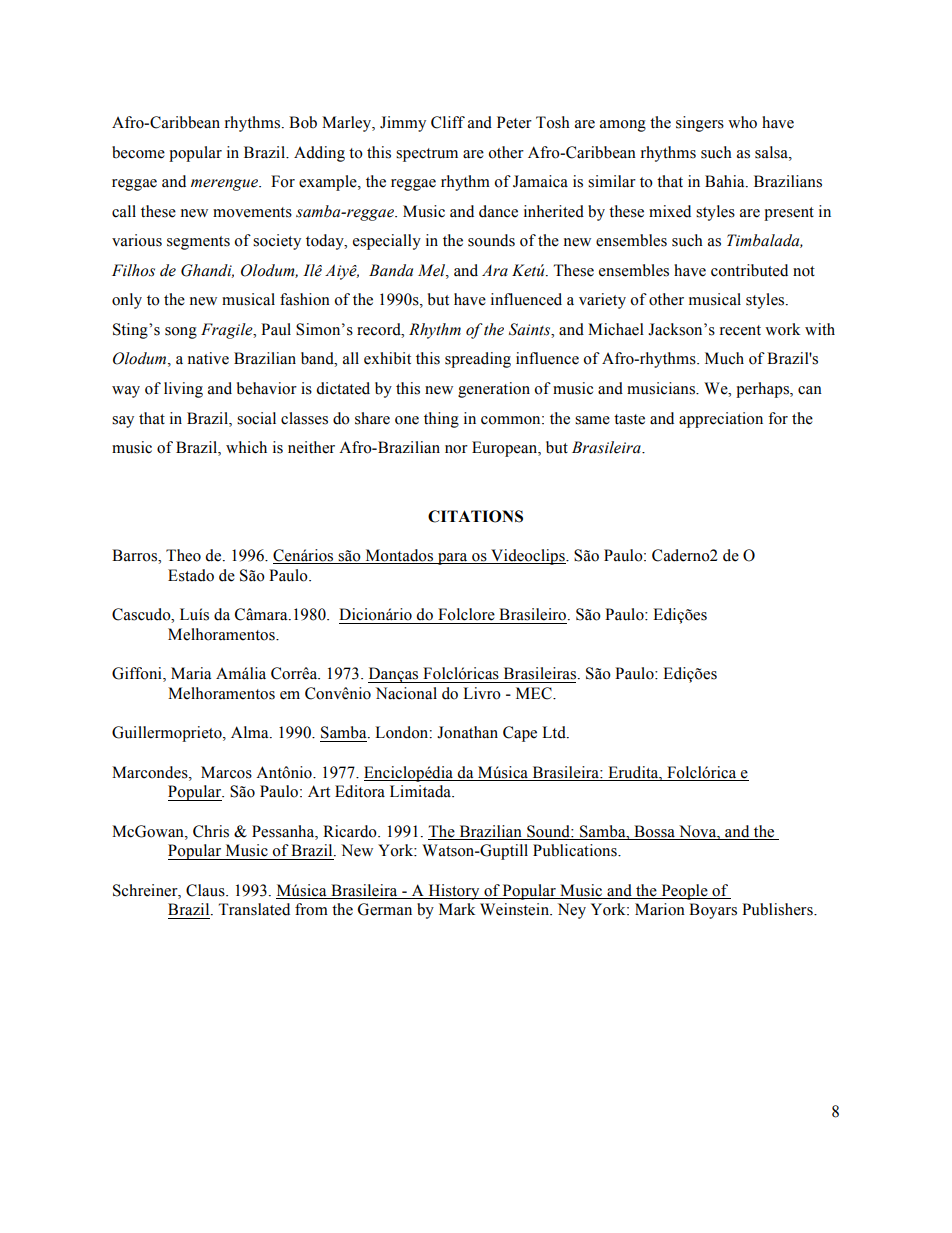 This screenshot has width=952, height=1233. I want to click on perhaps, so click(763, 390).
